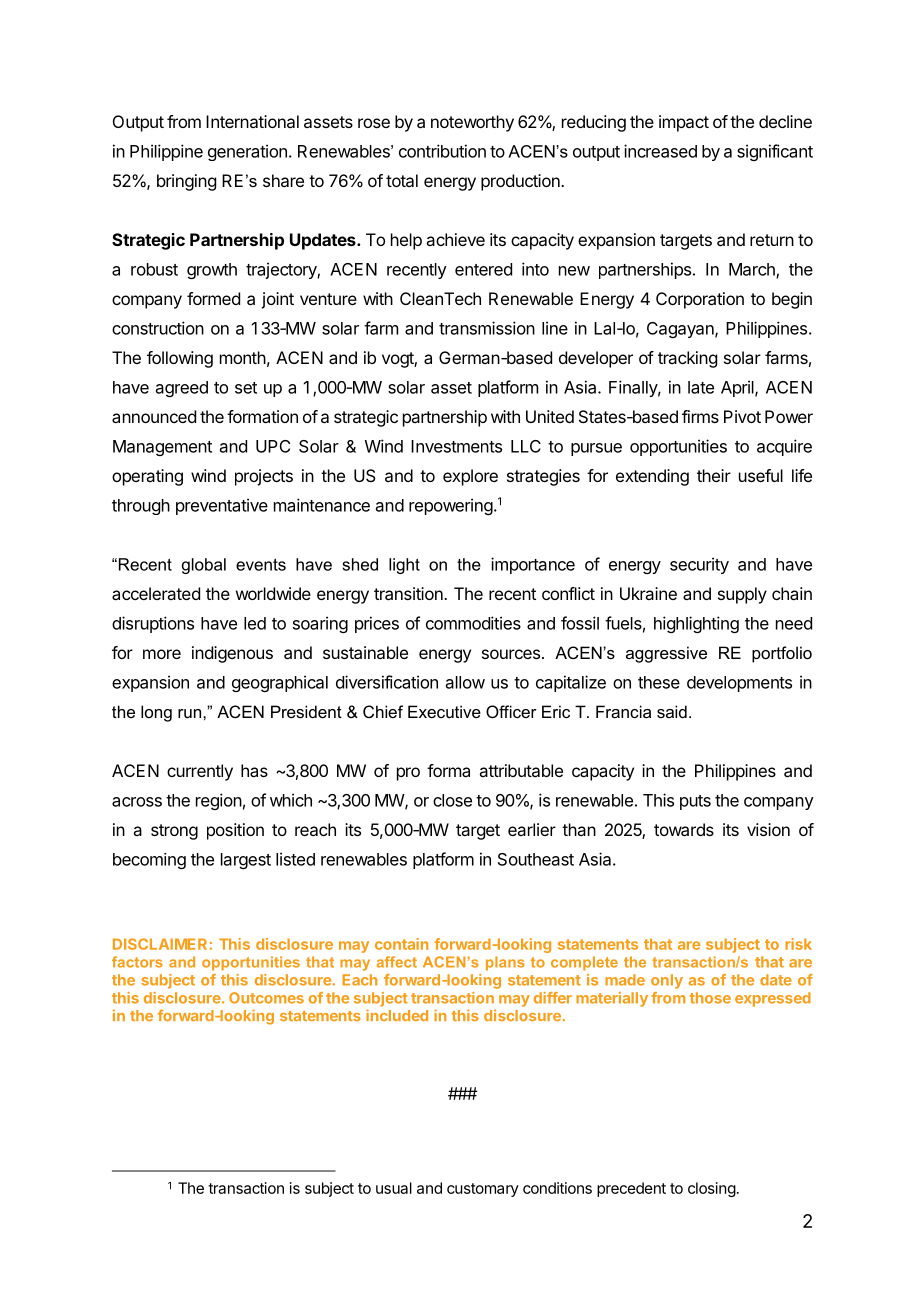  What do you see at coordinates (452, 800) in the document?
I see `close` at bounding box center [452, 800].
